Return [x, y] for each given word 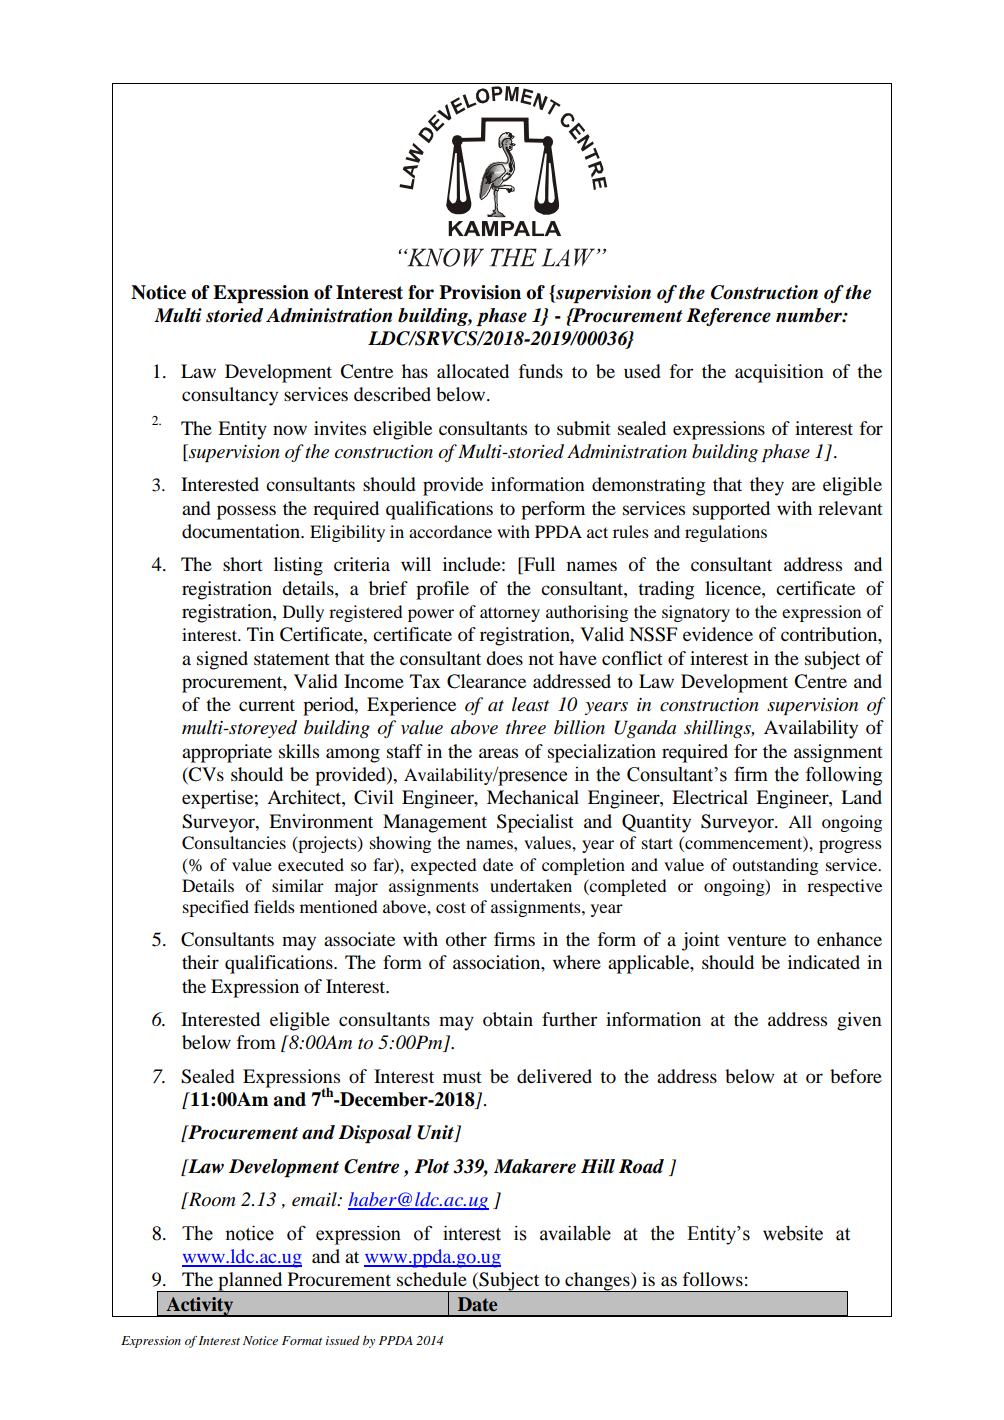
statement [292, 659]
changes [597, 1282]
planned [250, 1282]
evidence [718, 634]
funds [541, 371]
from [256, 1042]
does [504, 658]
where [577, 962]
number [810, 315]
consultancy [230, 396]
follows [713, 1279]
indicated [824, 962]
